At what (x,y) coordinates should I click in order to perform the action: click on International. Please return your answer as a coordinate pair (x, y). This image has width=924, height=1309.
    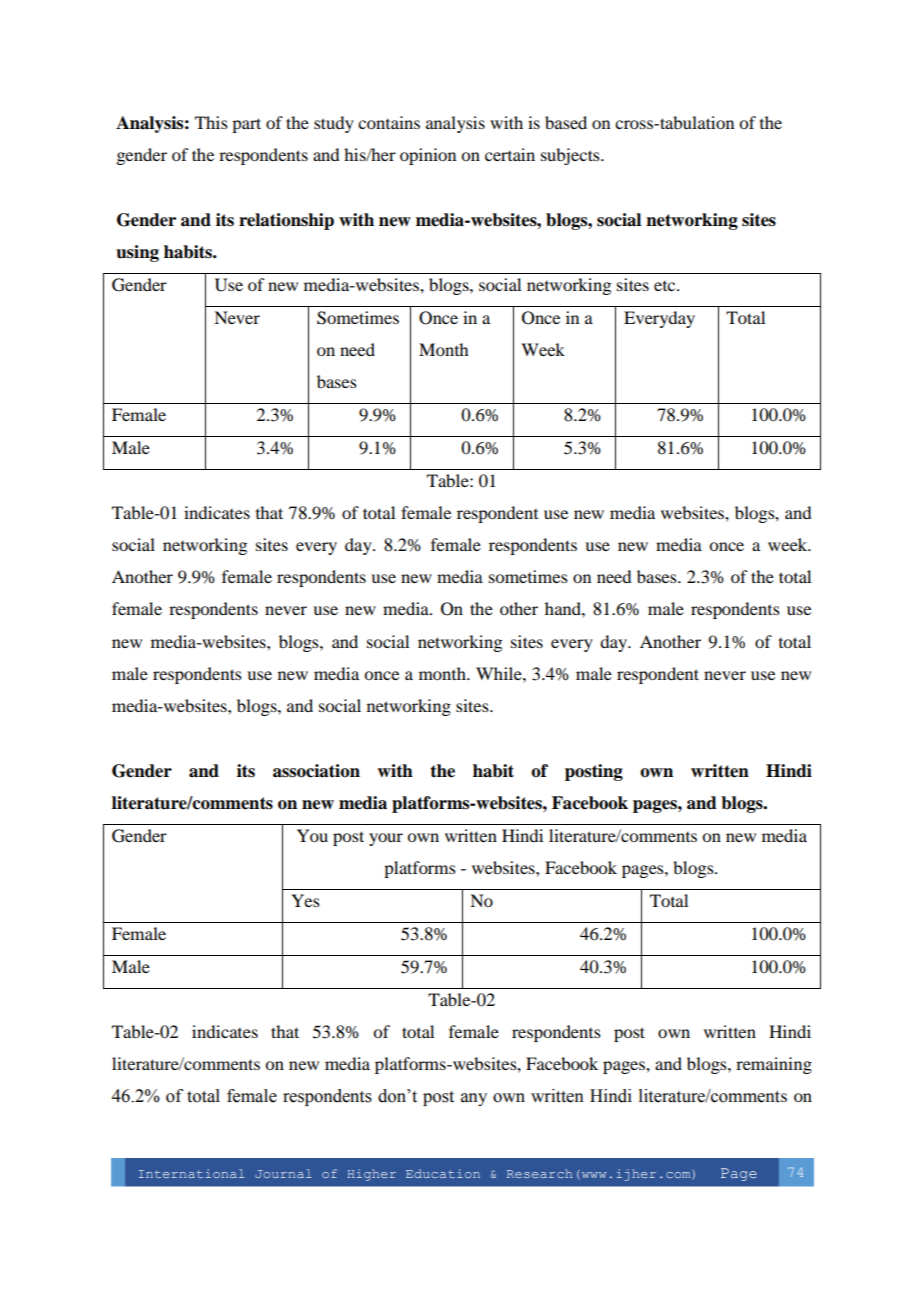
    Looking at the image, I should click on (192, 1173).
